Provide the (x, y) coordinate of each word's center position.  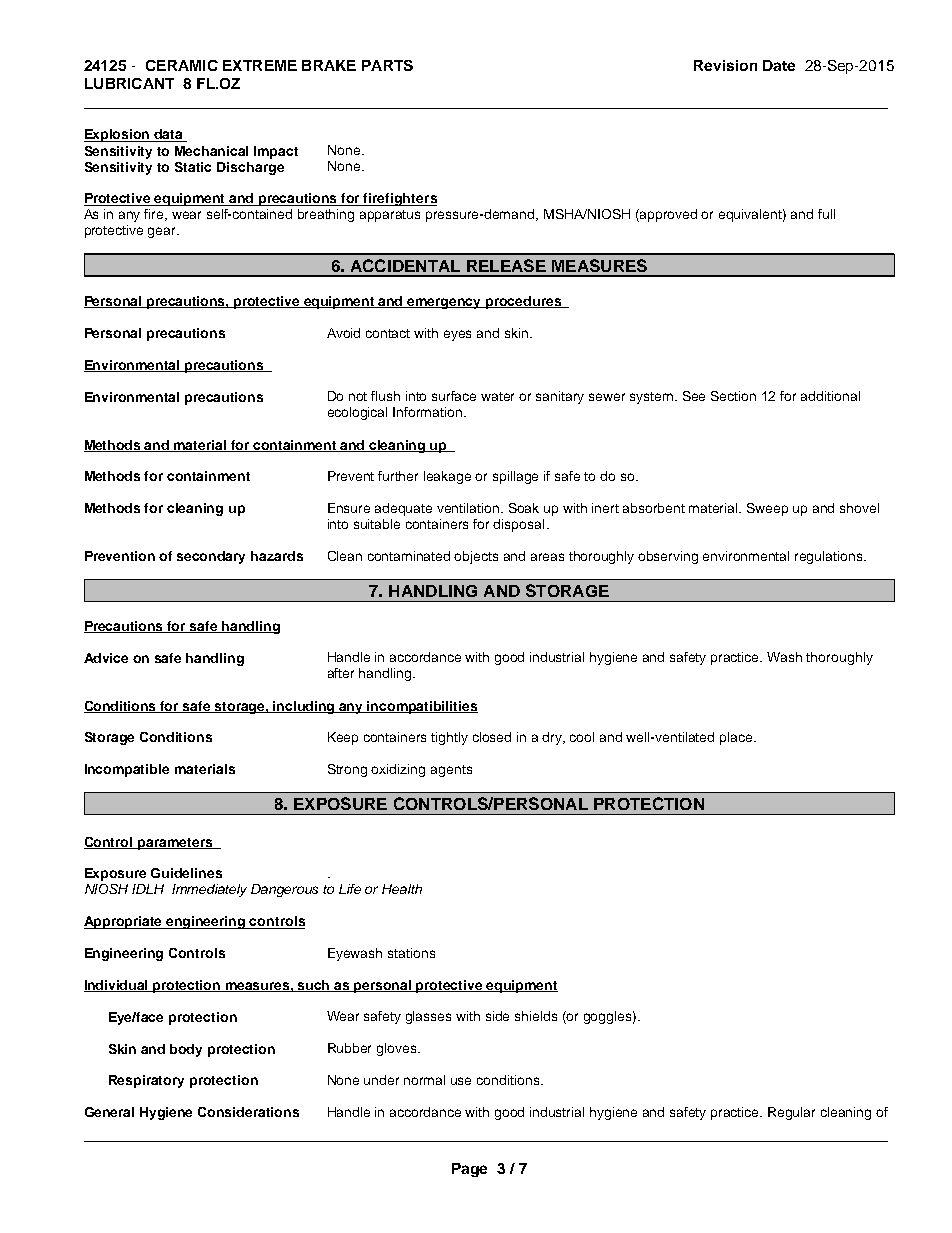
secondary (211, 557)
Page (469, 1170)
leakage (447, 477)
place (737, 738)
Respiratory (146, 1081)
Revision (725, 65)
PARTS (387, 65)
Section (733, 396)
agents (451, 771)
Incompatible (127, 770)
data (169, 135)
